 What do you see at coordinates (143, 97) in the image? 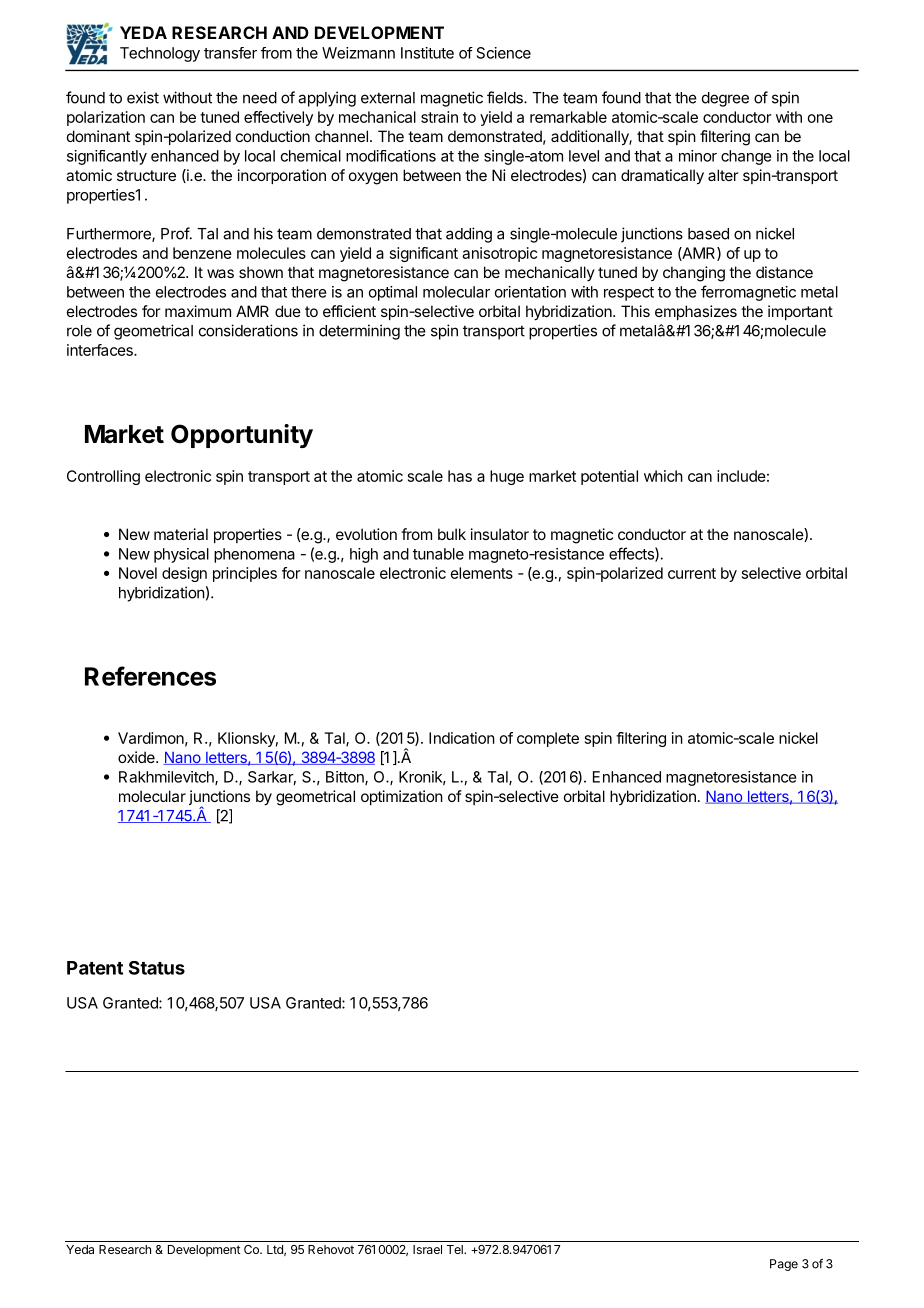
I see `exist` at bounding box center [143, 97].
